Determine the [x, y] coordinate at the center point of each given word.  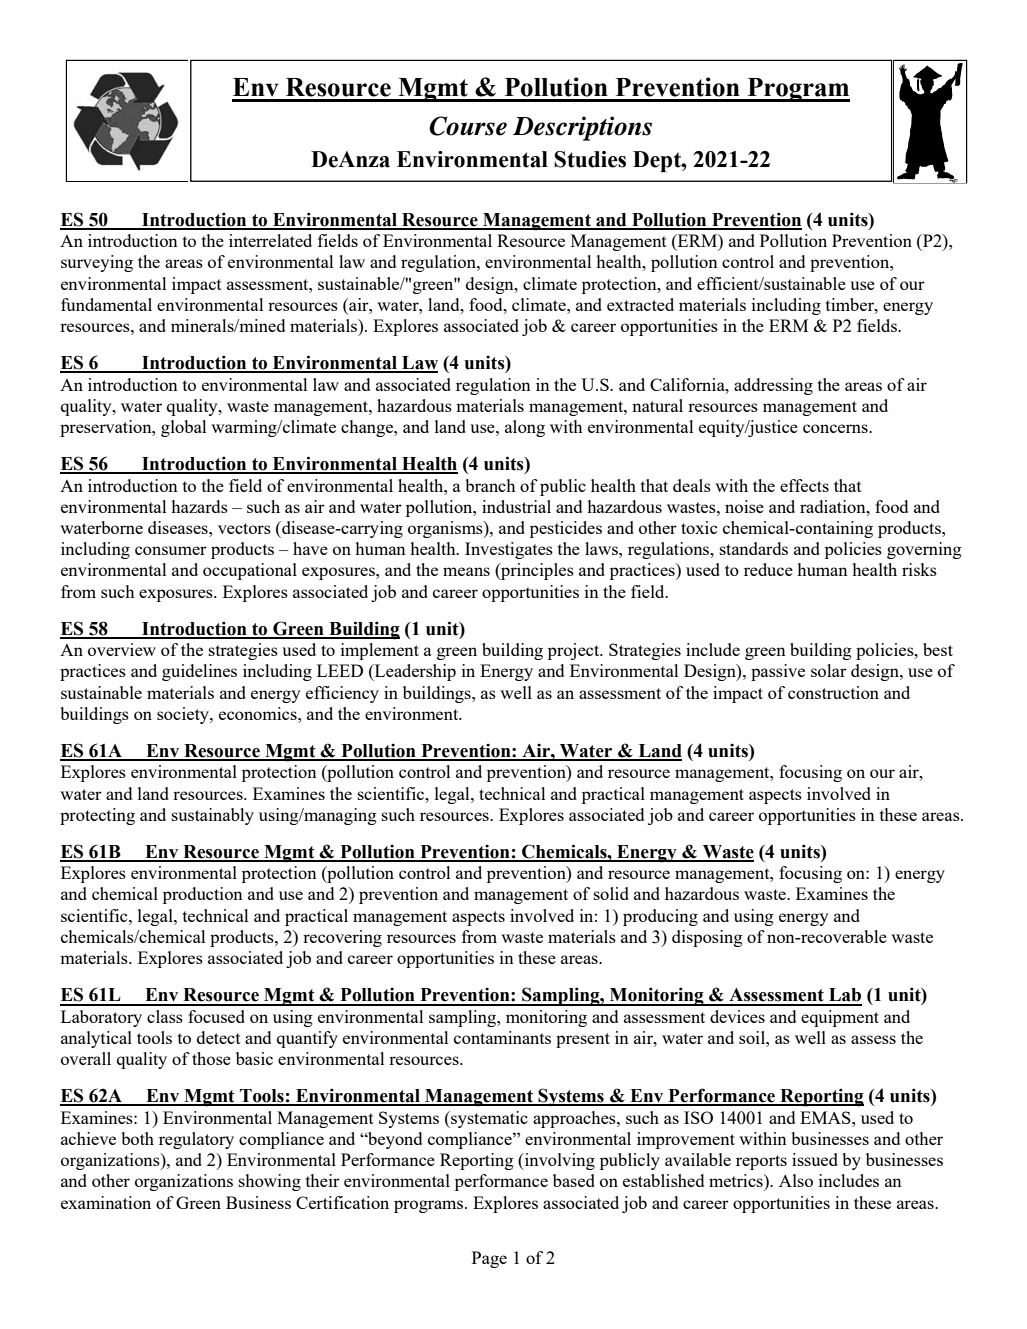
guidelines [199, 672]
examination [106, 1202]
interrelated [270, 240]
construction [833, 692]
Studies [590, 159]
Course [468, 126]
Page [489, 1259]
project [575, 651]
